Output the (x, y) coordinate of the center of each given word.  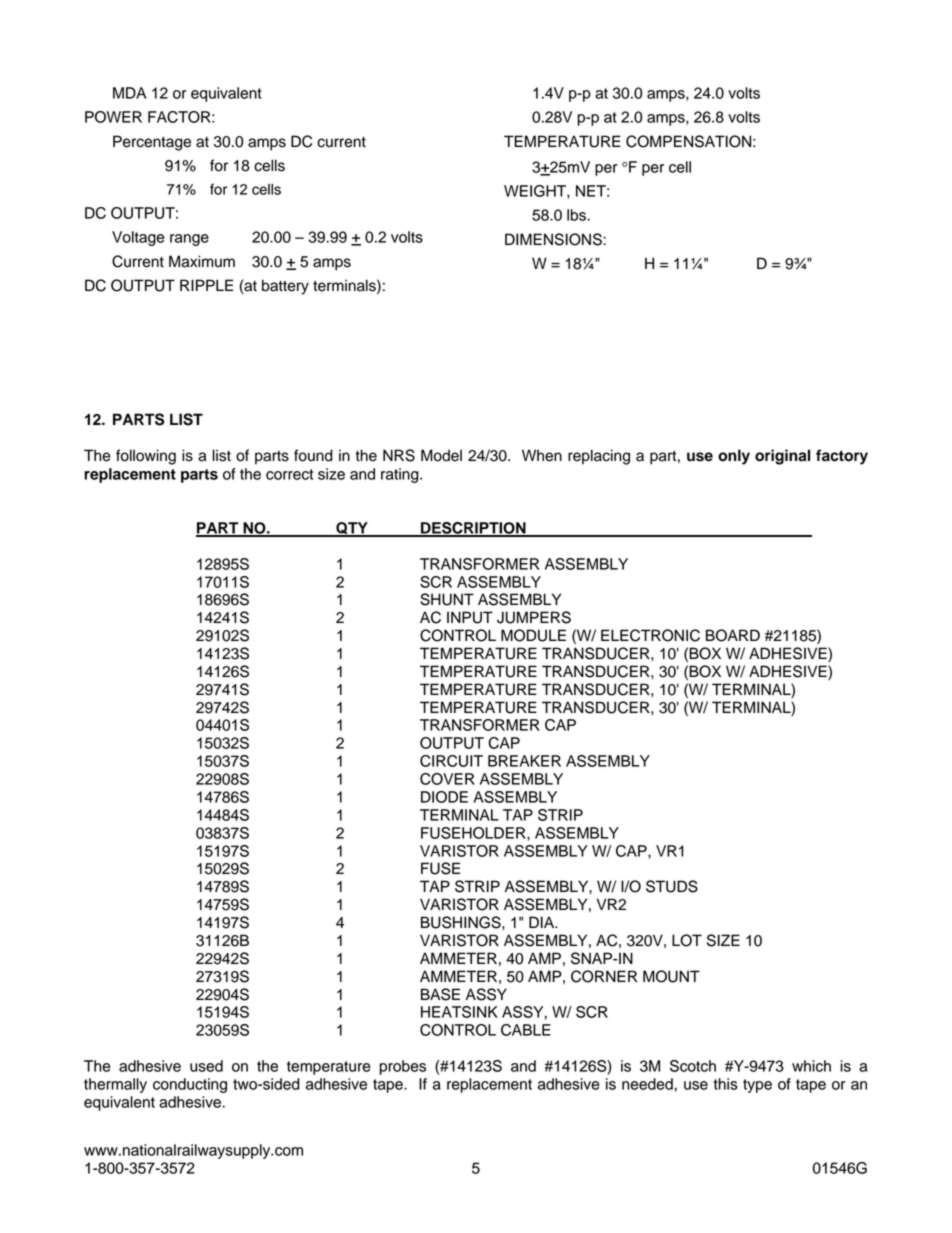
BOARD (733, 635)
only (734, 457)
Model (441, 455)
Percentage (152, 143)
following (146, 457)
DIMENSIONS (554, 239)
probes (403, 1067)
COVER (447, 779)
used (206, 1066)
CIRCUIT (451, 761)
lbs (577, 215)
